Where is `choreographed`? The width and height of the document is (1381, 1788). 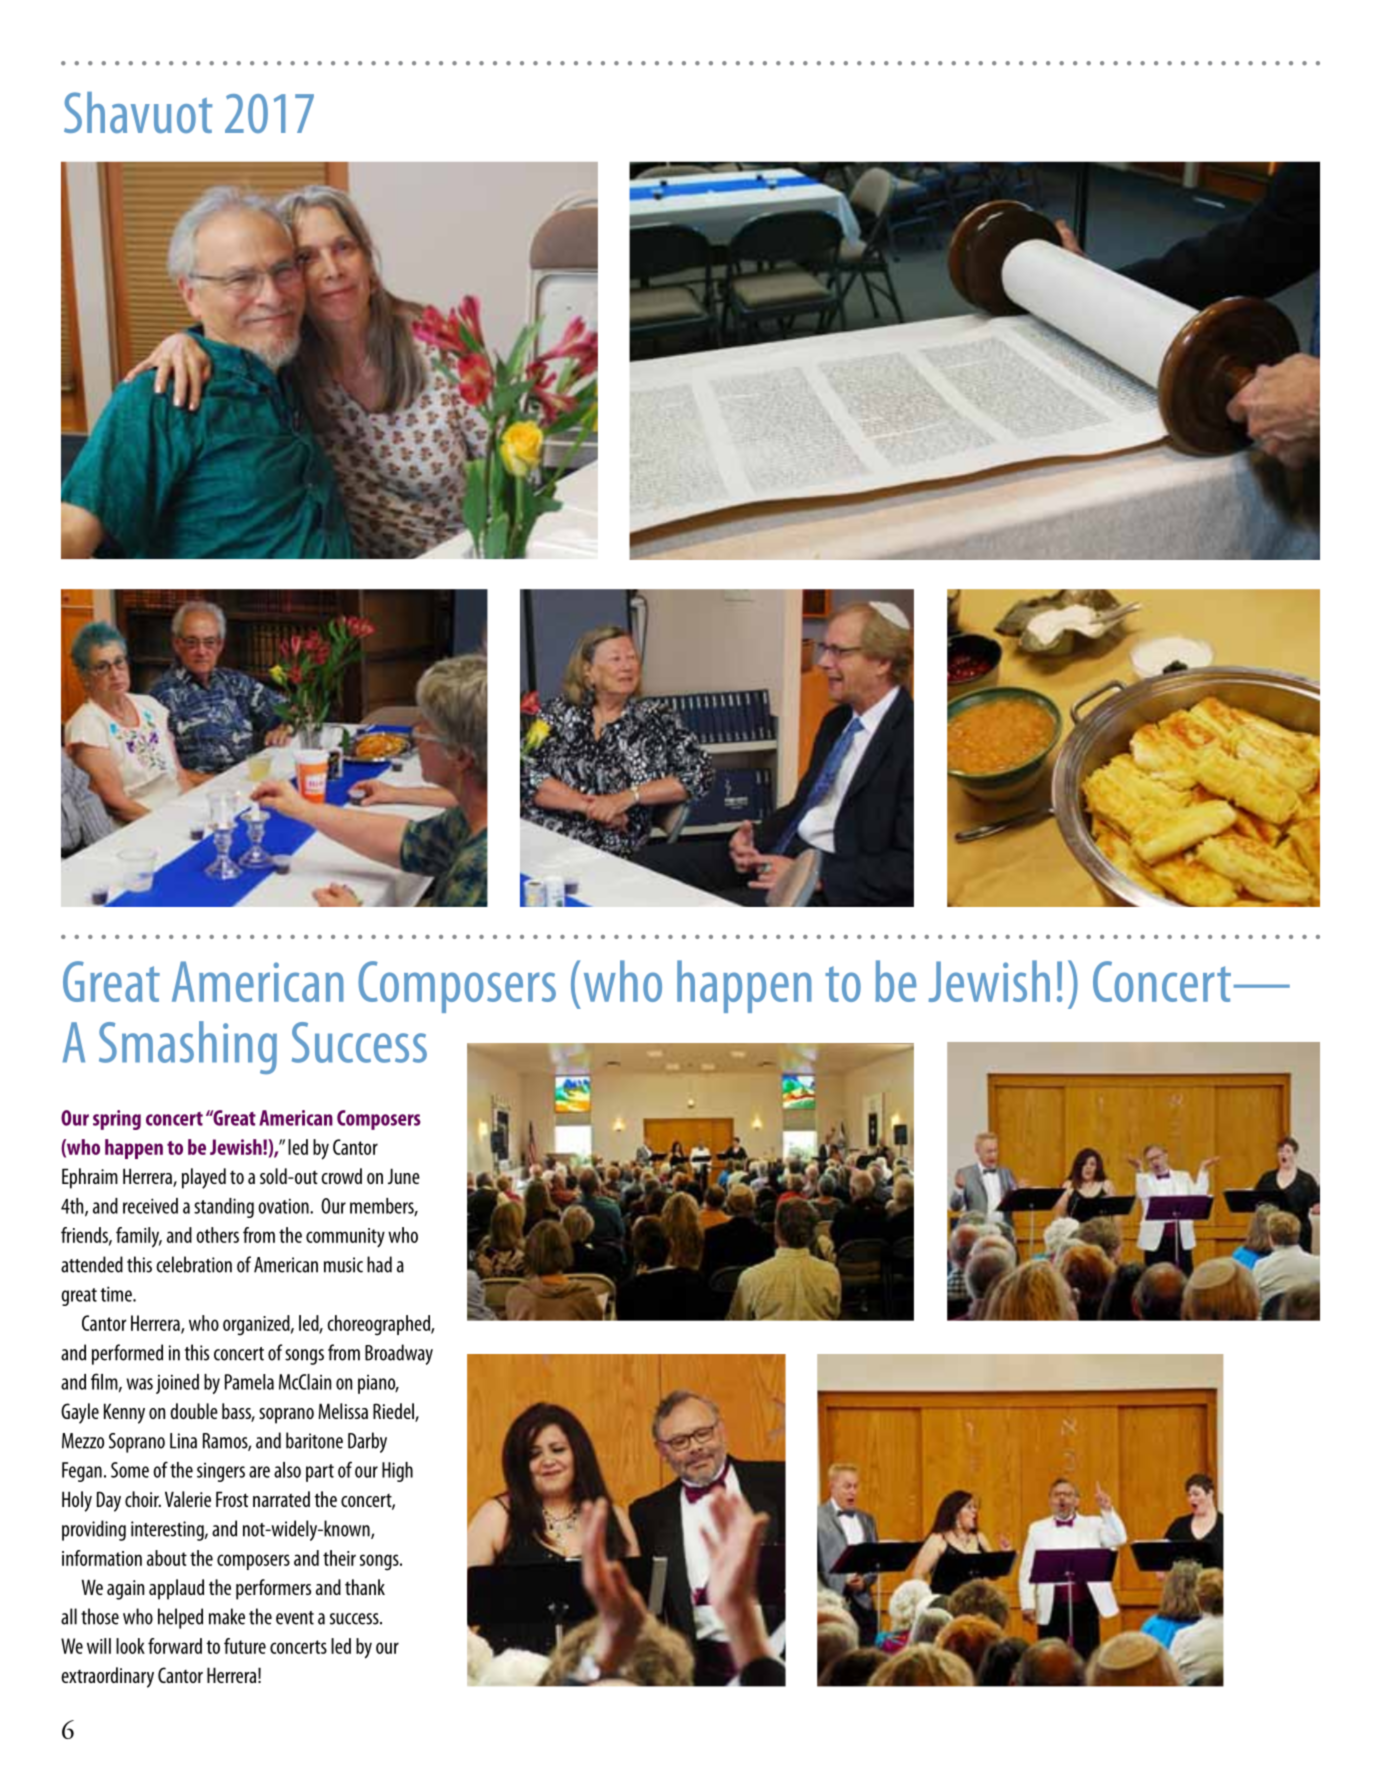
choreographed is located at coordinates (379, 1325).
